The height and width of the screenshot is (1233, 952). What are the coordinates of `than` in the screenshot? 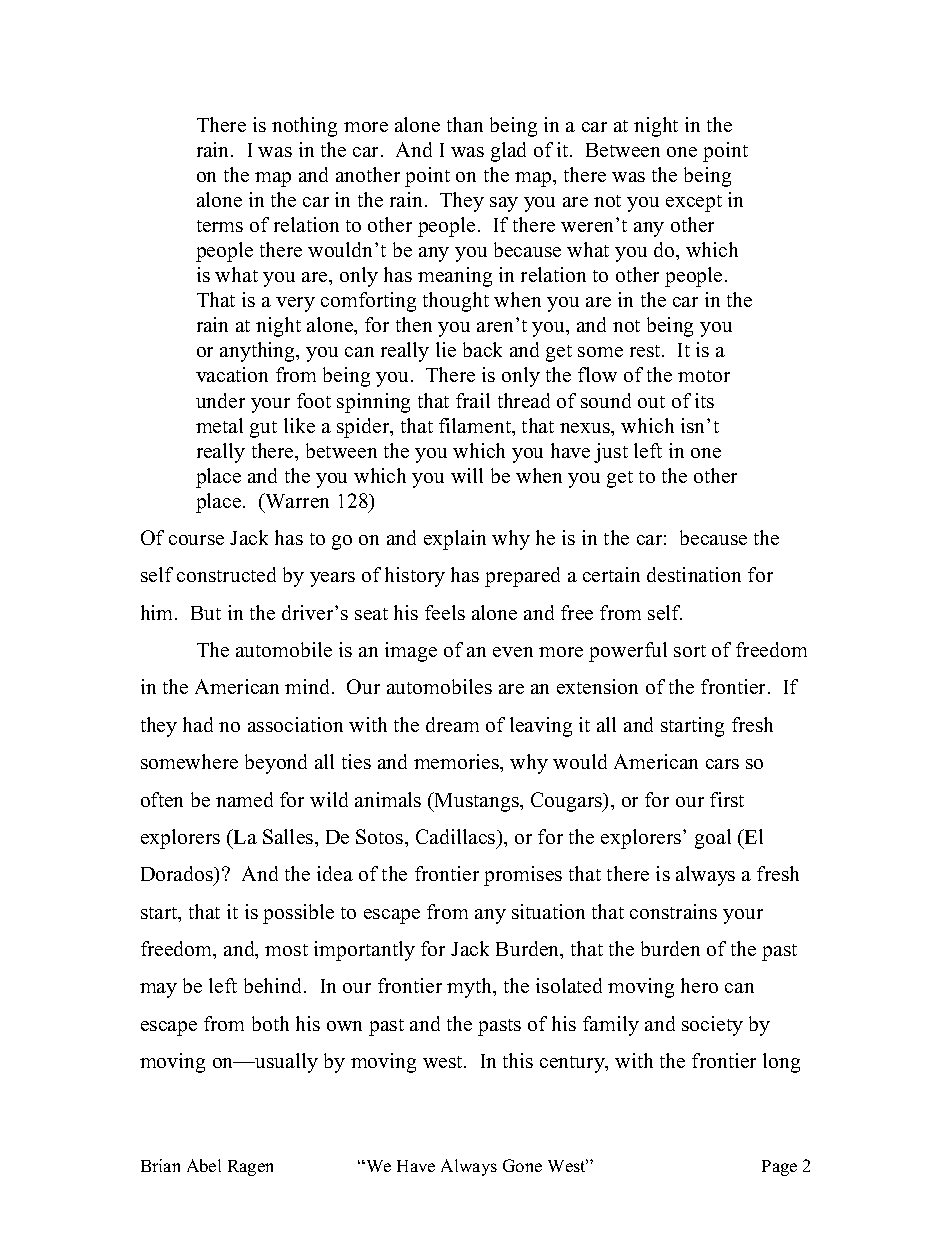 It's located at (465, 124).
